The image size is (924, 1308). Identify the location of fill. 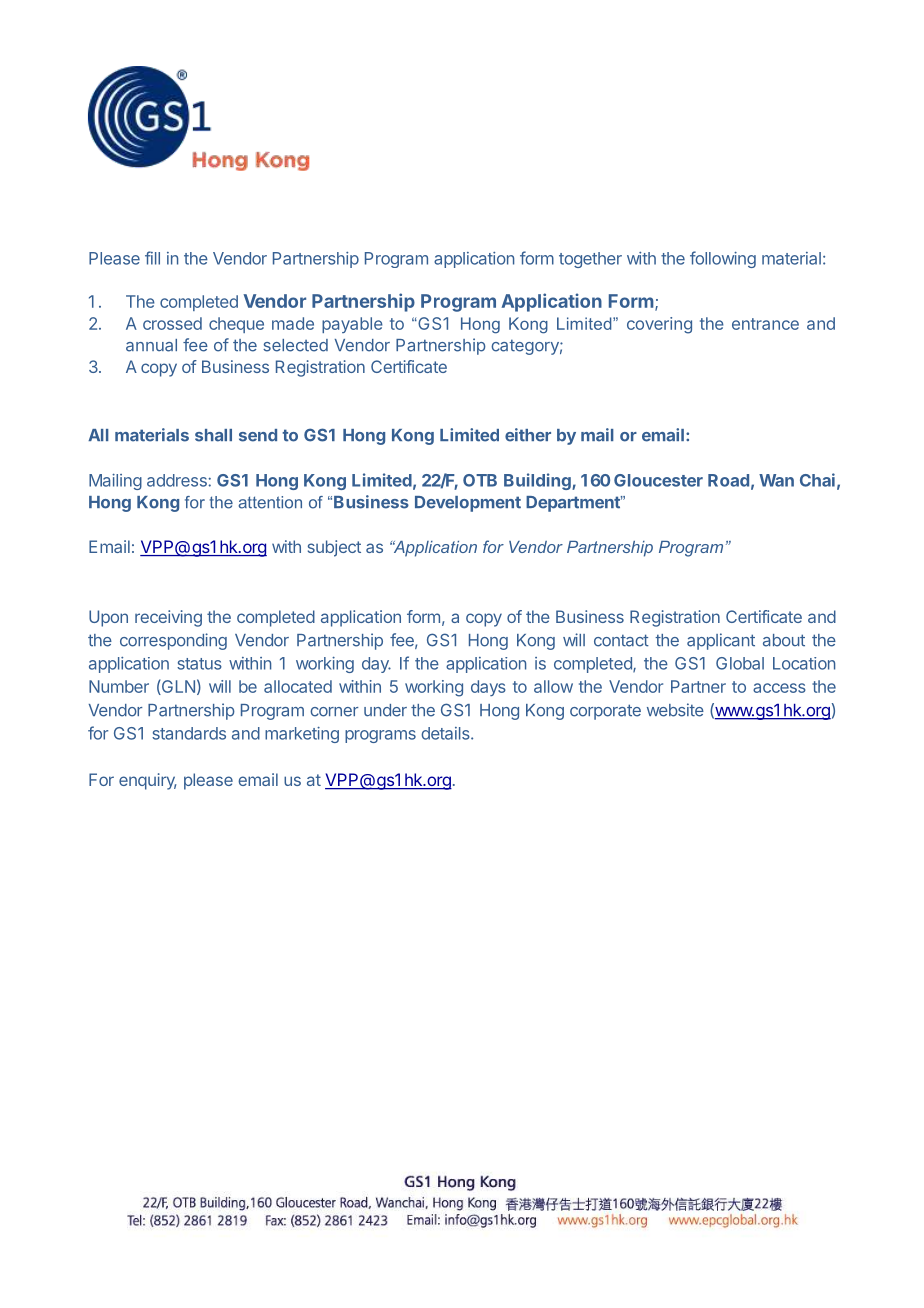
(152, 258).
